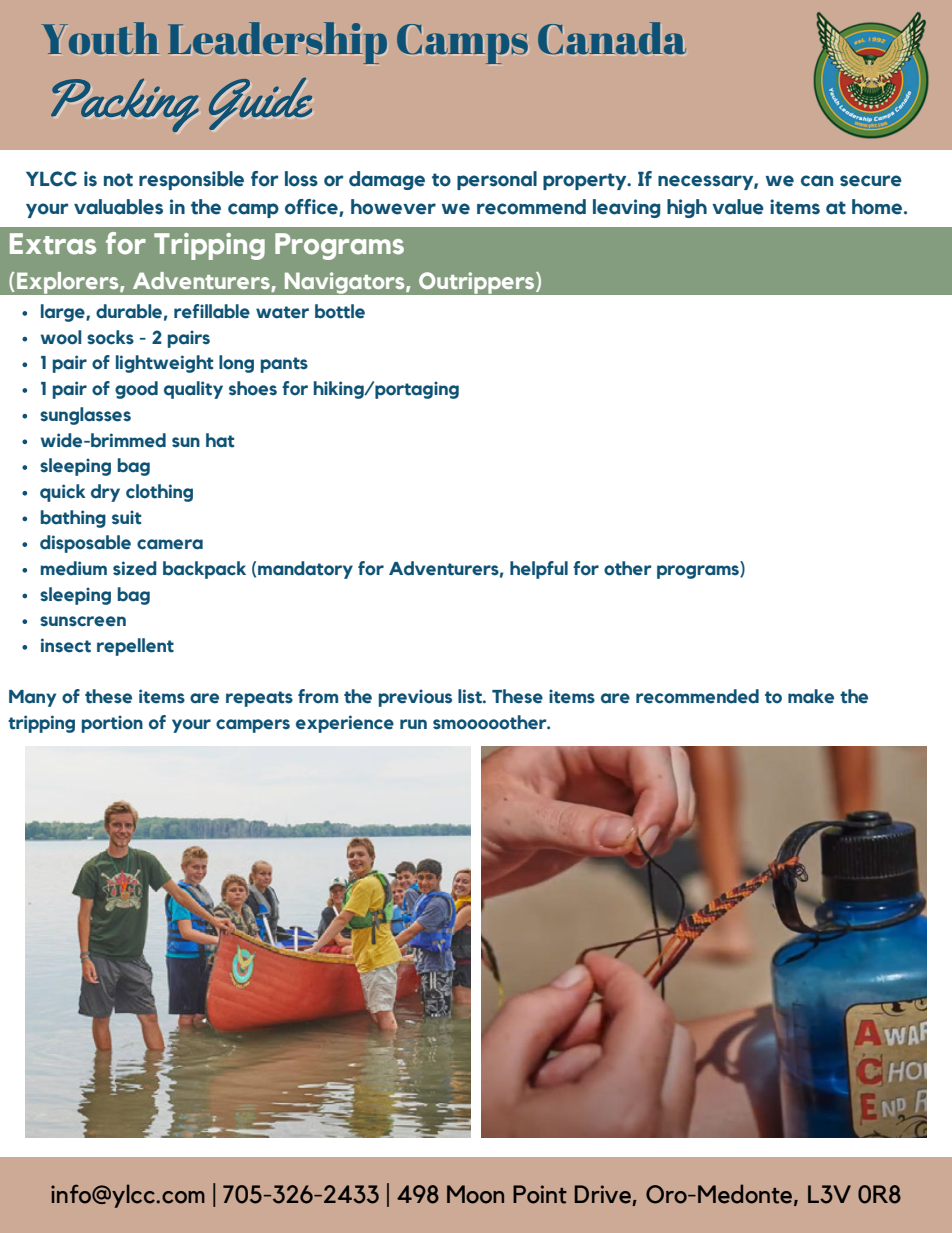  I want to click on Packing, so click(125, 105).
